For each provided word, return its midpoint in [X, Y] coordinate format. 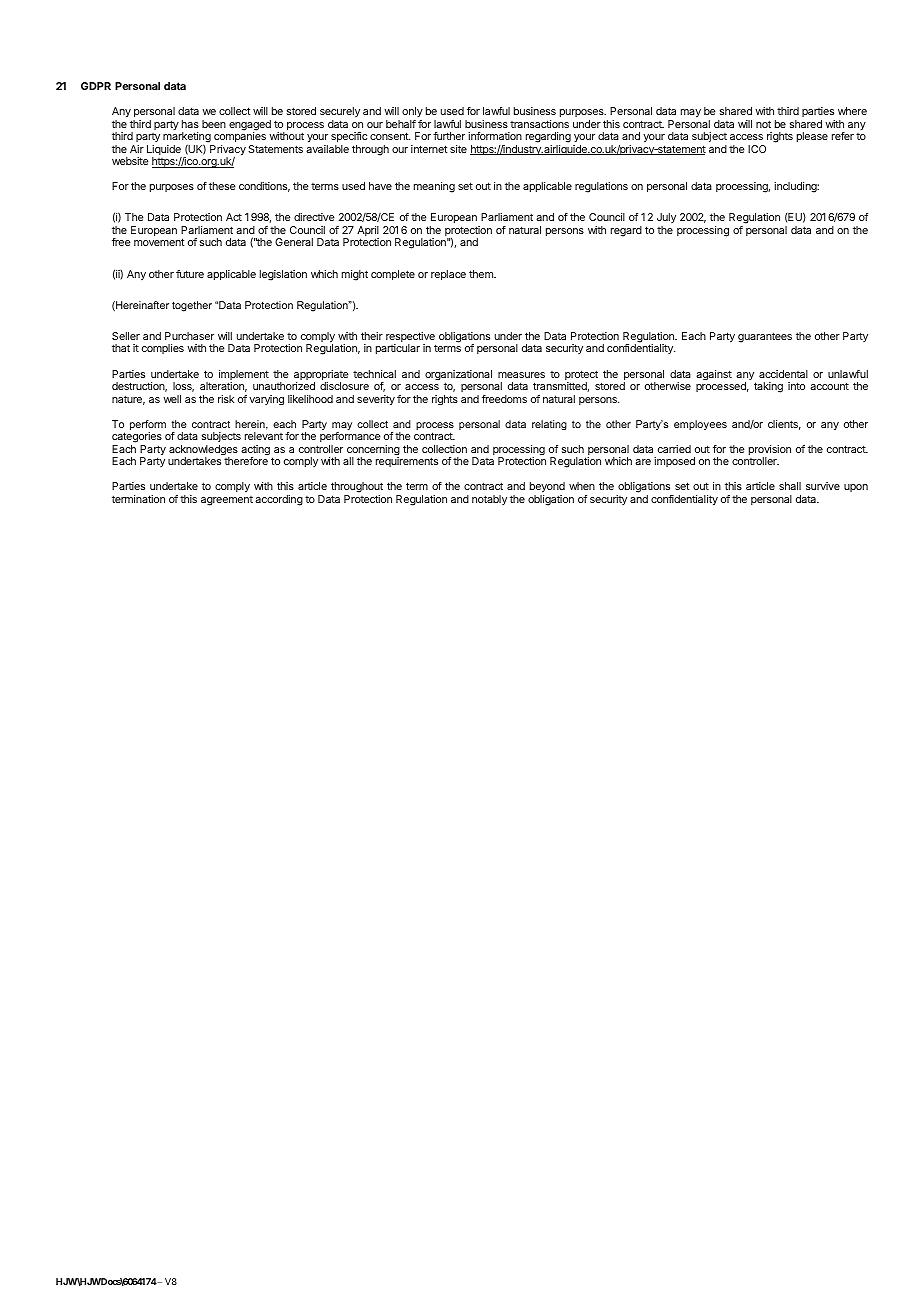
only [412, 112]
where [852, 111]
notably [489, 500]
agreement [227, 501]
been [214, 124]
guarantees [765, 337]
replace [448, 275]
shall [790, 486]
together [192, 306]
